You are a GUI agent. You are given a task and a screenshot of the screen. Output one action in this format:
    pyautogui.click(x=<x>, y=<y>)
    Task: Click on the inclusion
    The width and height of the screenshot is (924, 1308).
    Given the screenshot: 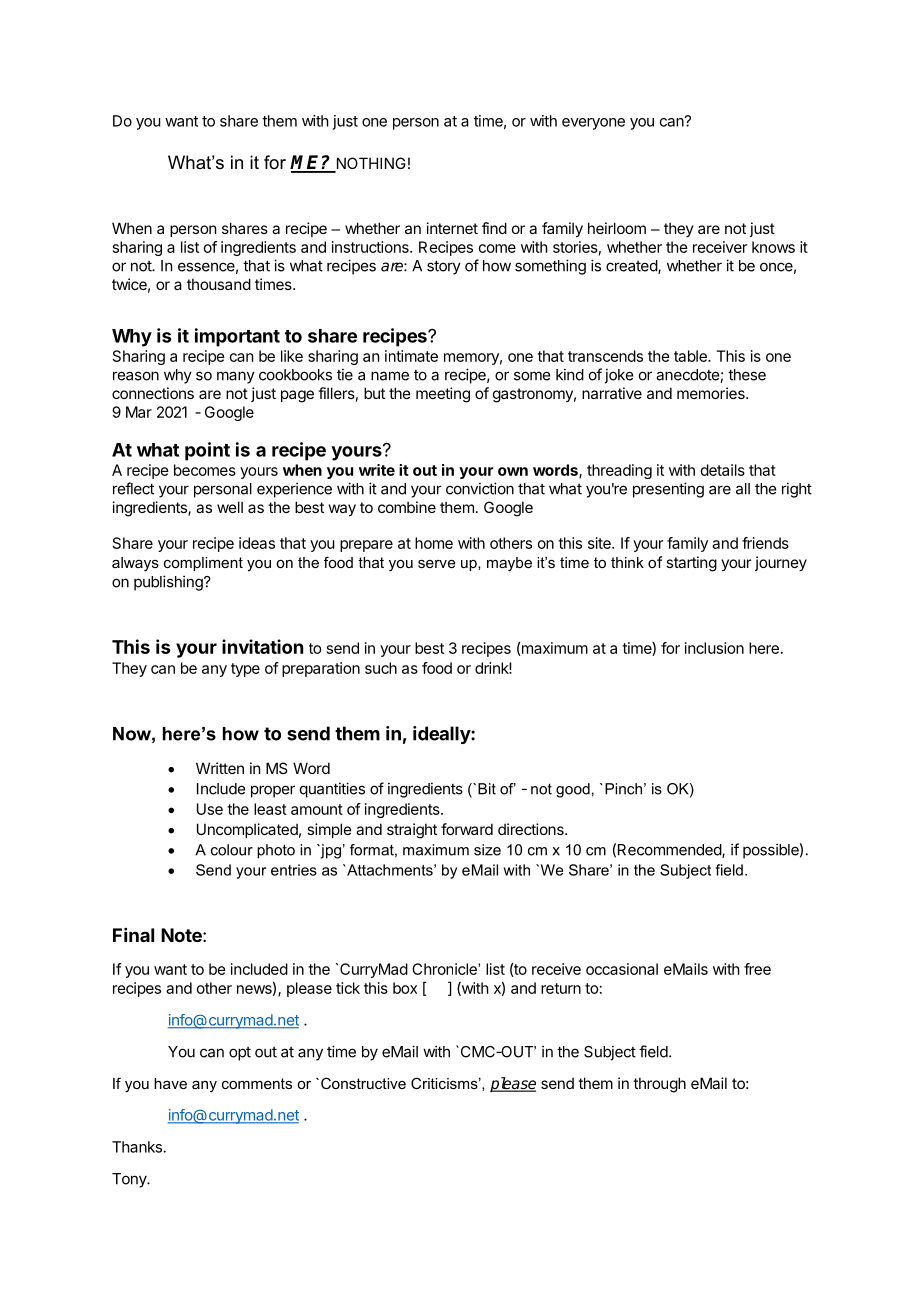 What is the action you would take?
    pyautogui.click(x=714, y=648)
